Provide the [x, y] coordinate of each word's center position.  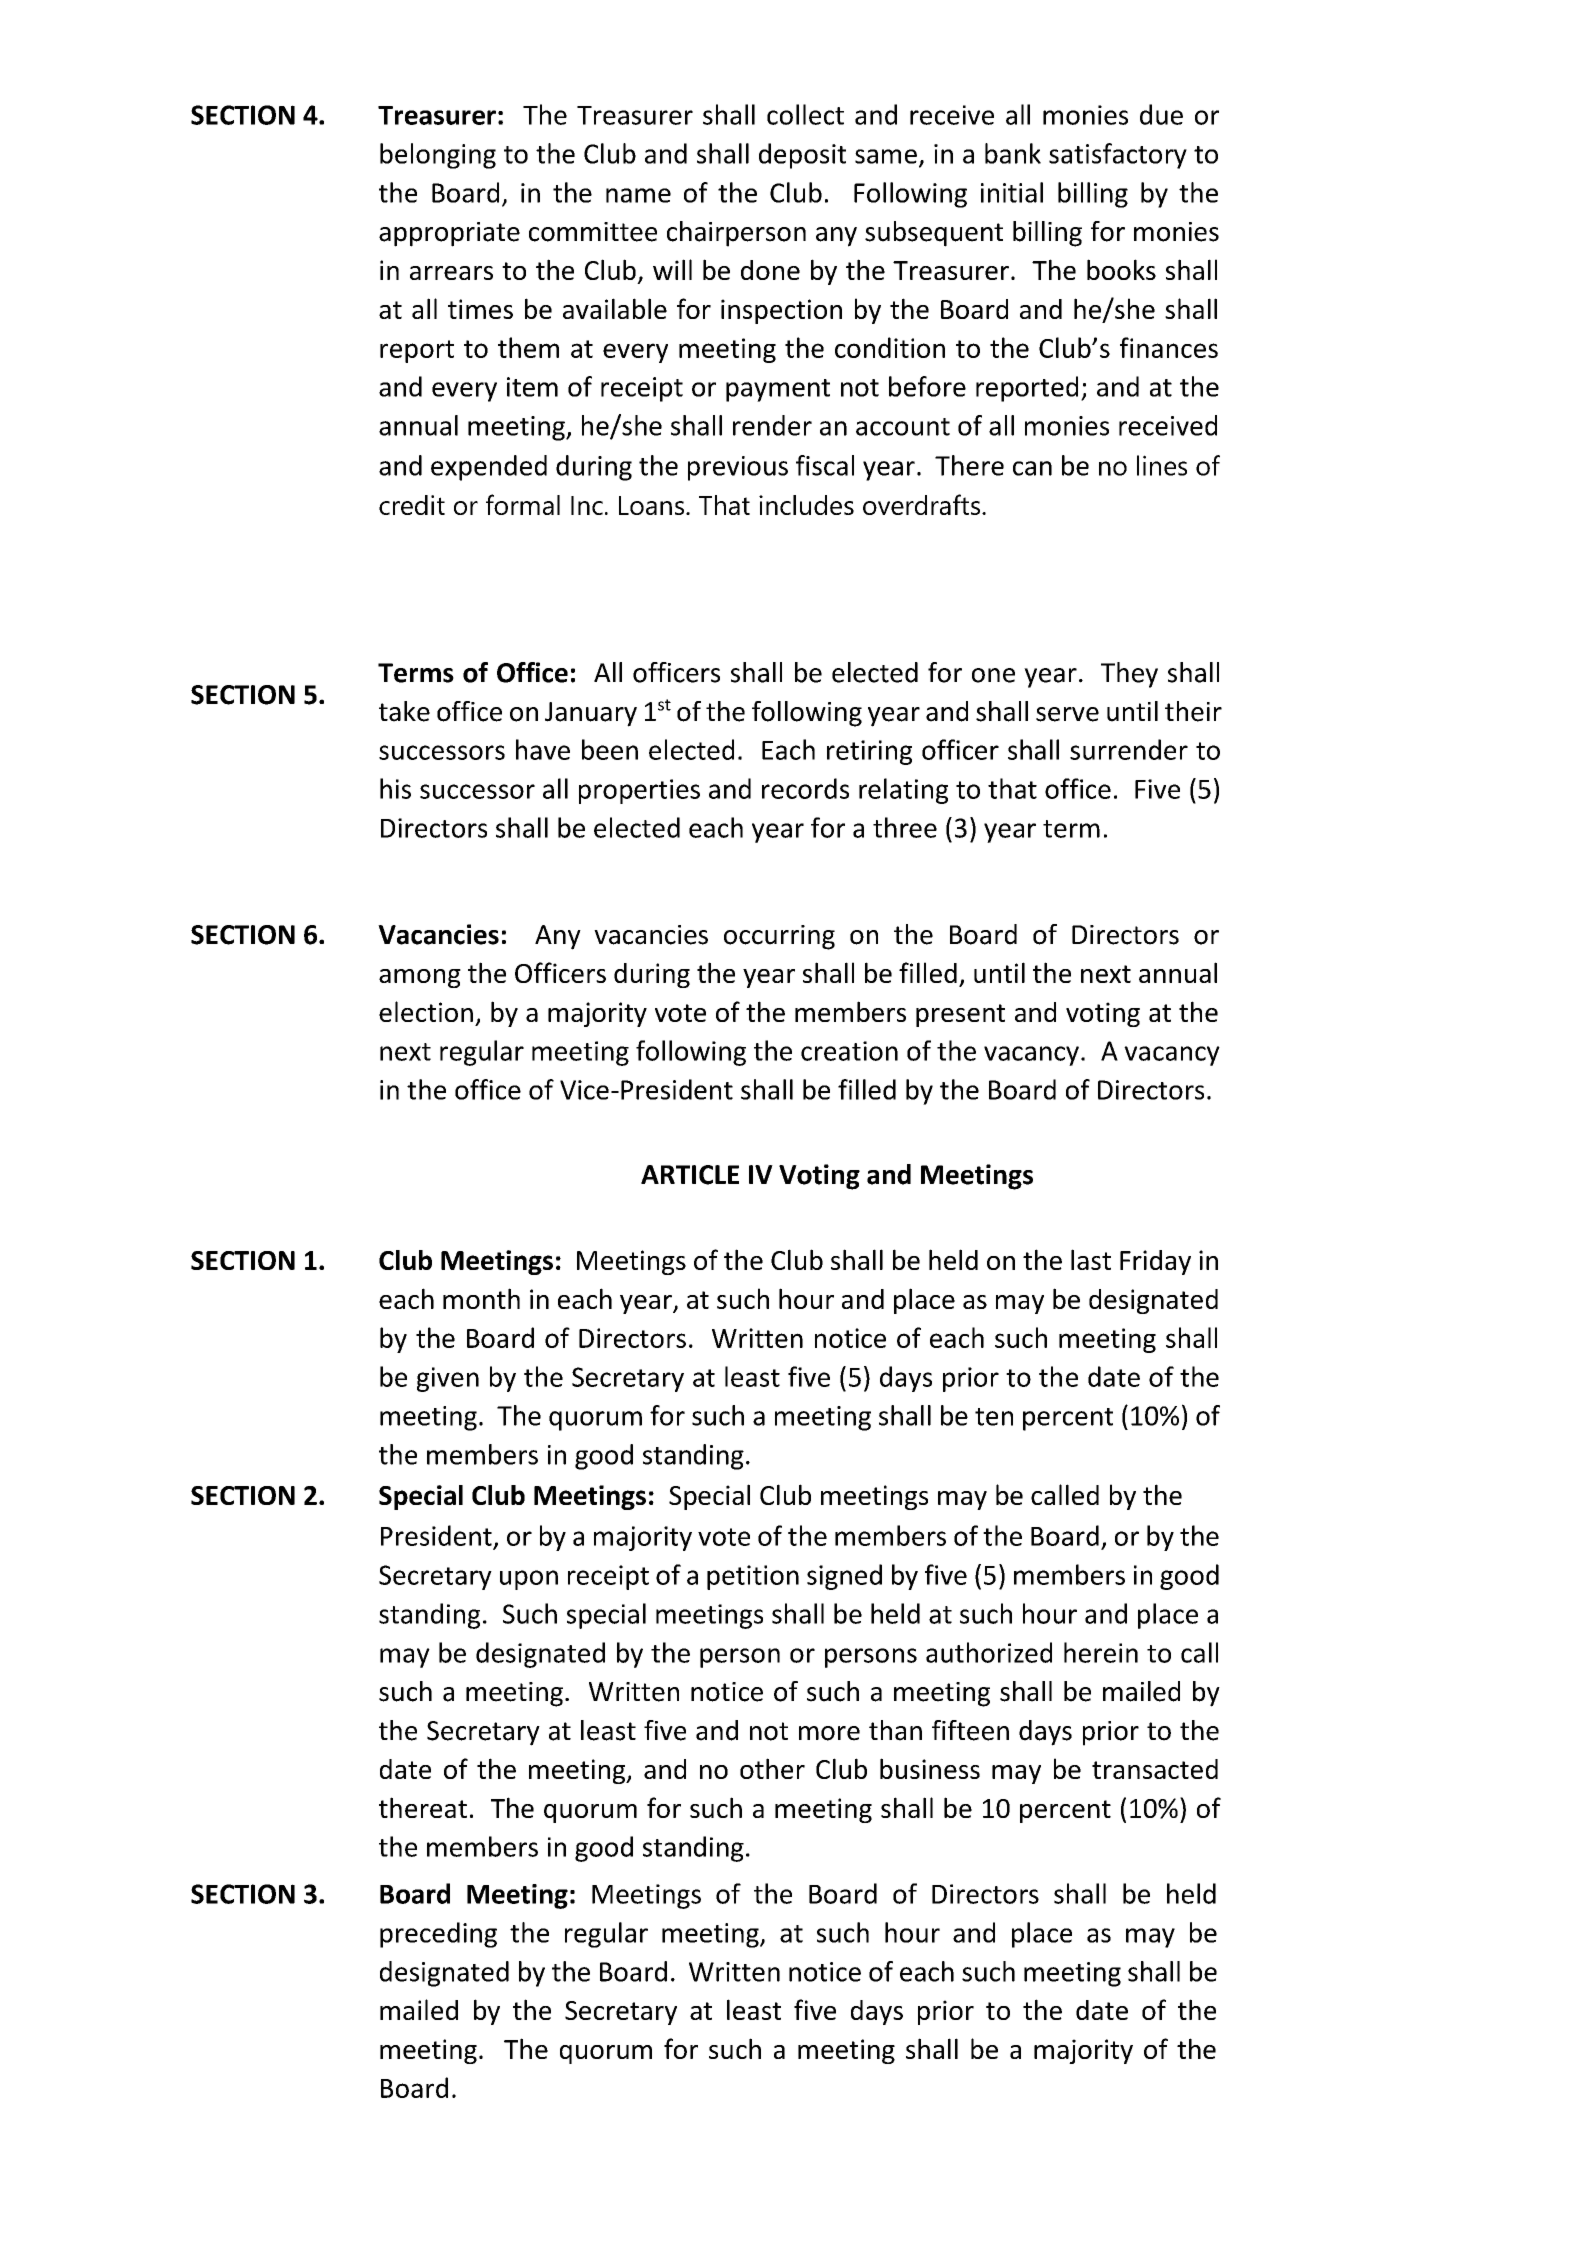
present [960, 1015]
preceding [438, 1935]
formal [523, 504]
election [426, 1011]
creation [849, 1051]
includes [806, 505]
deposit [802, 156]
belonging [438, 156]
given [448, 1379]
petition [753, 1577]
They [1129, 675]
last [1091, 1259]
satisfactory [1118, 156]
